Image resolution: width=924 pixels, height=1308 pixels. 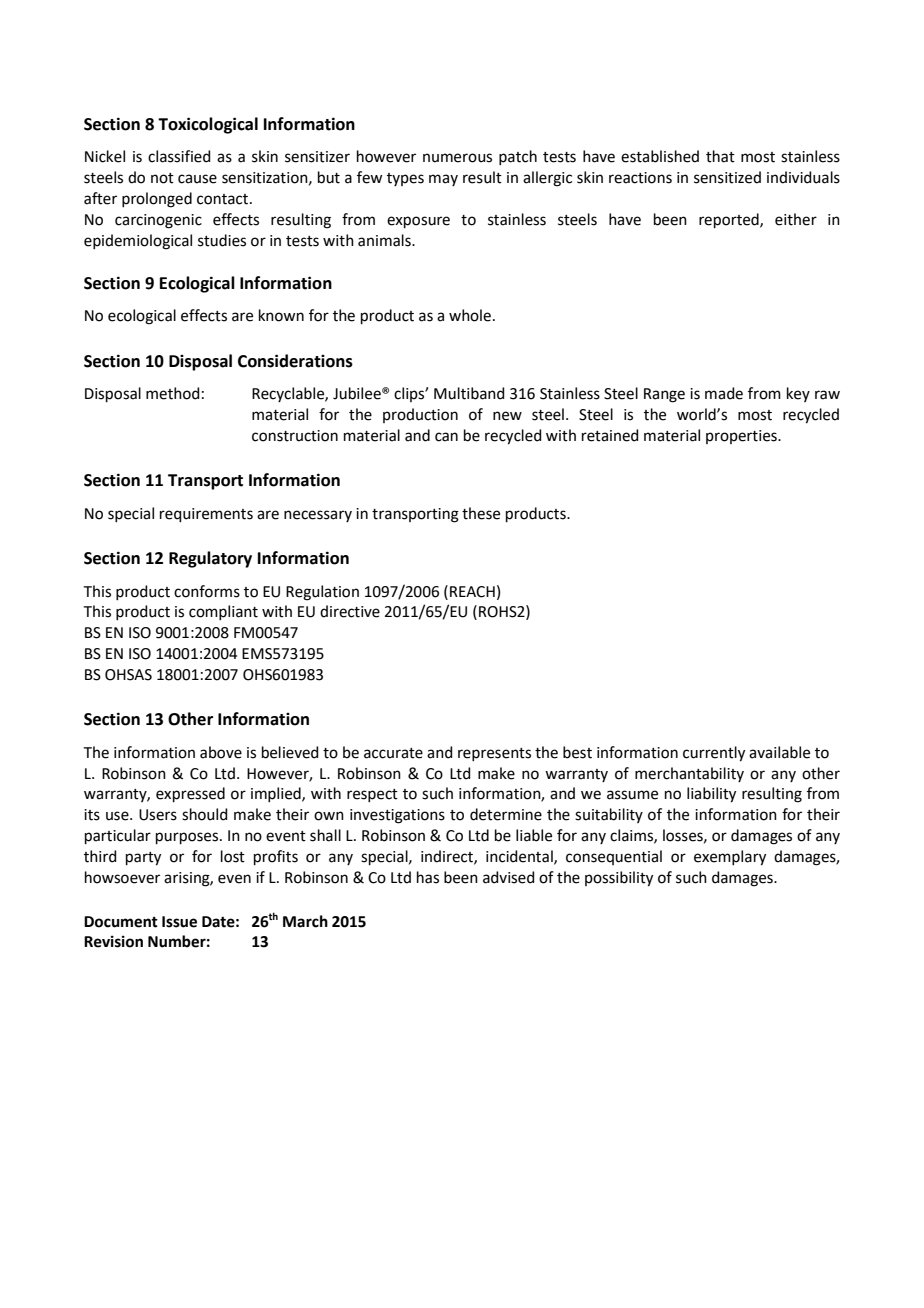 What do you see at coordinates (457, 158) in the screenshot?
I see `numerous` at bounding box center [457, 158].
